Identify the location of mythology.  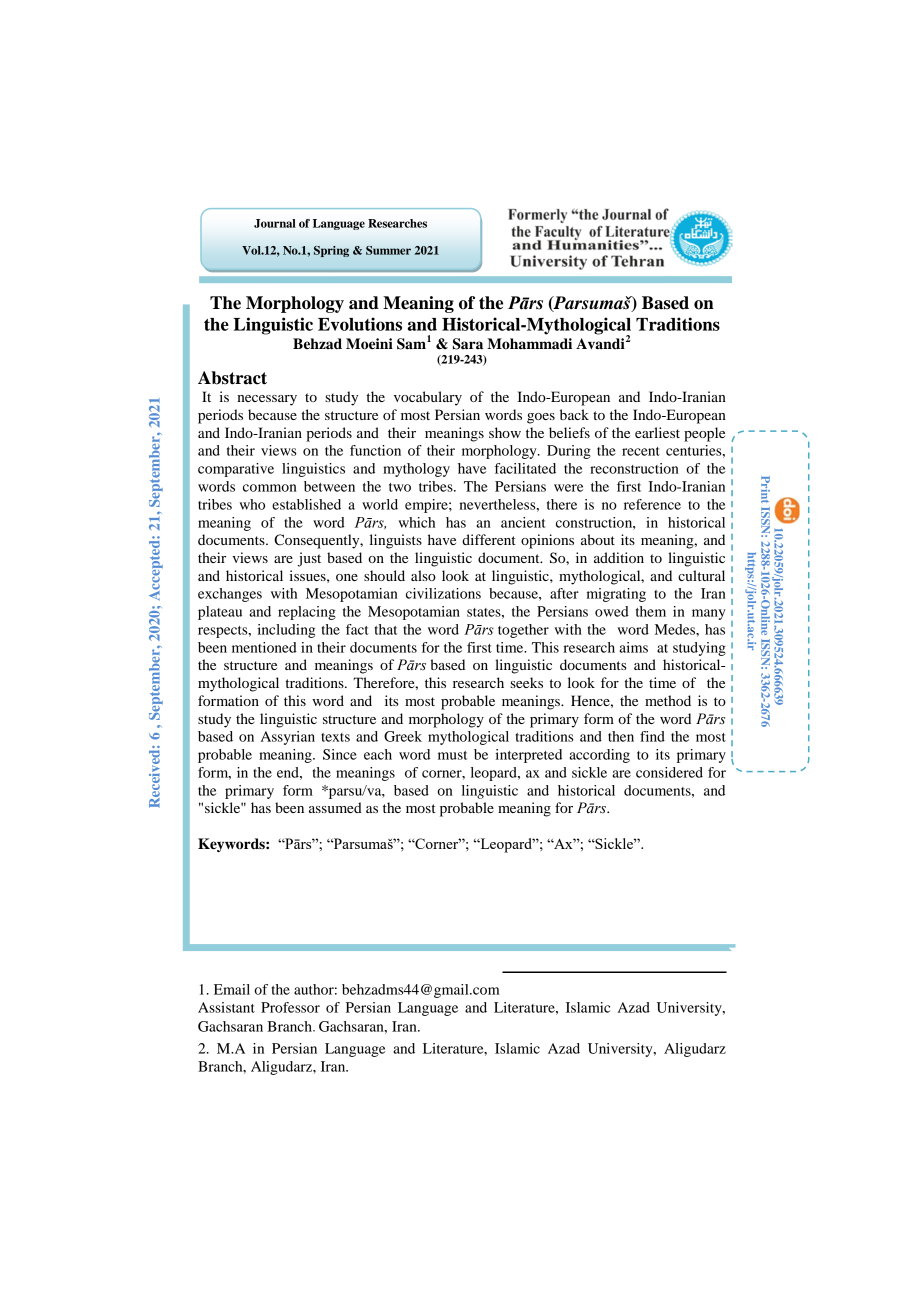
(416, 470).
